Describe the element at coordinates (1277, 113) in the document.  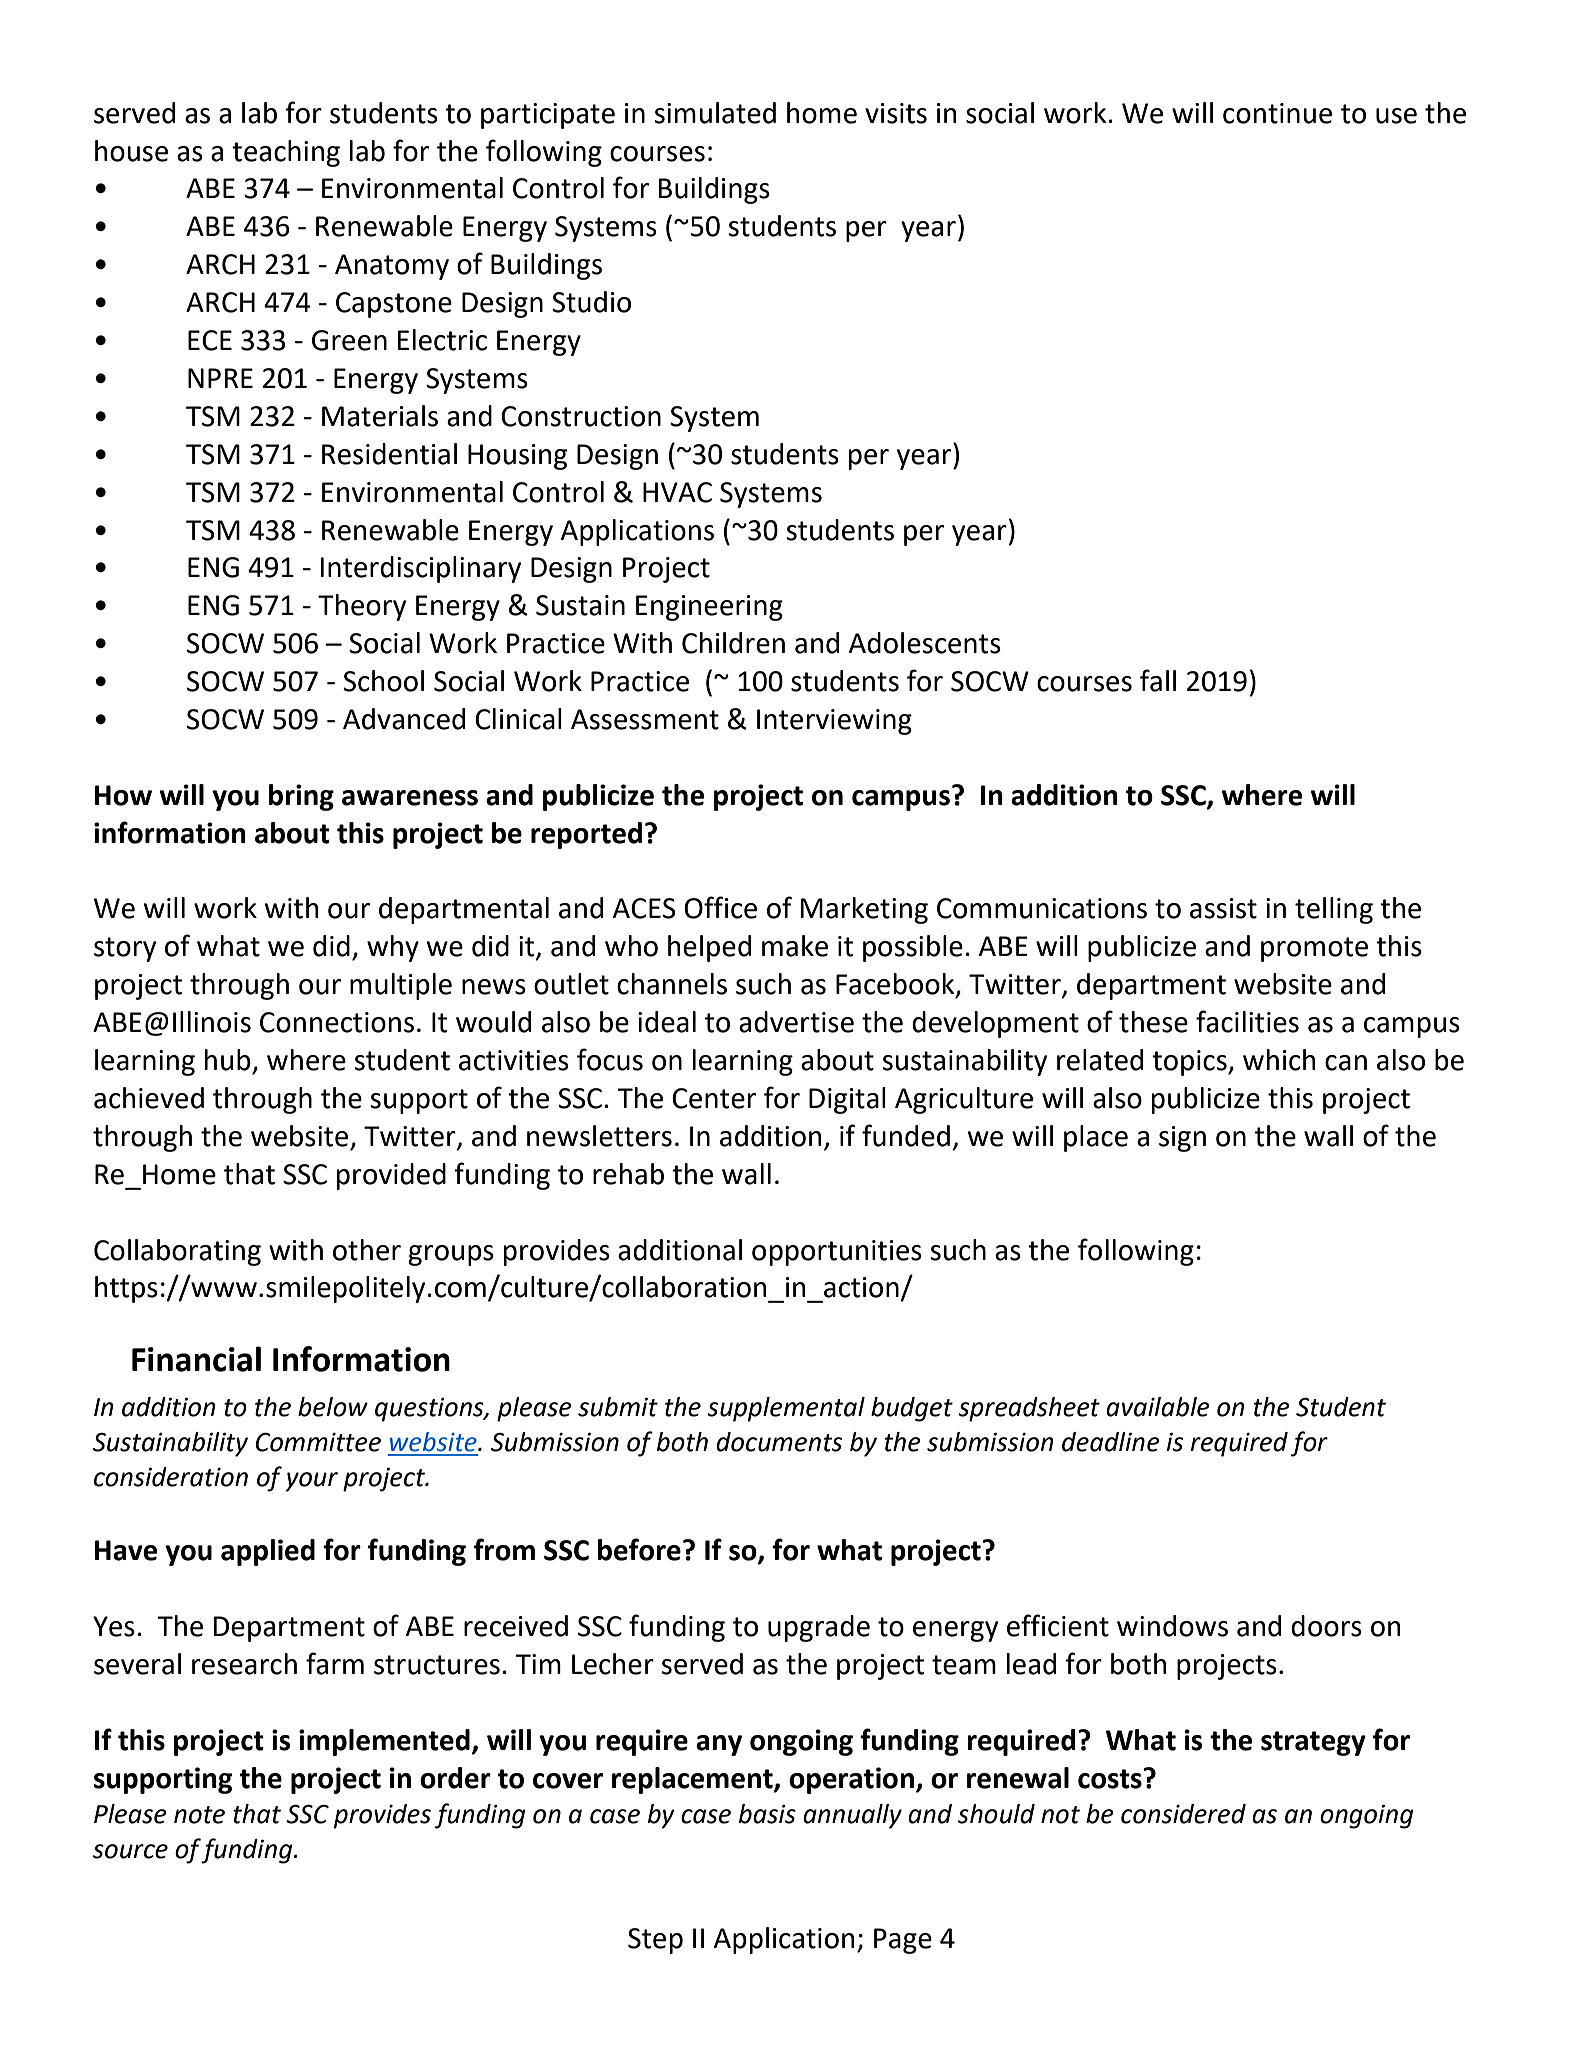
I see `continue` at that location.
